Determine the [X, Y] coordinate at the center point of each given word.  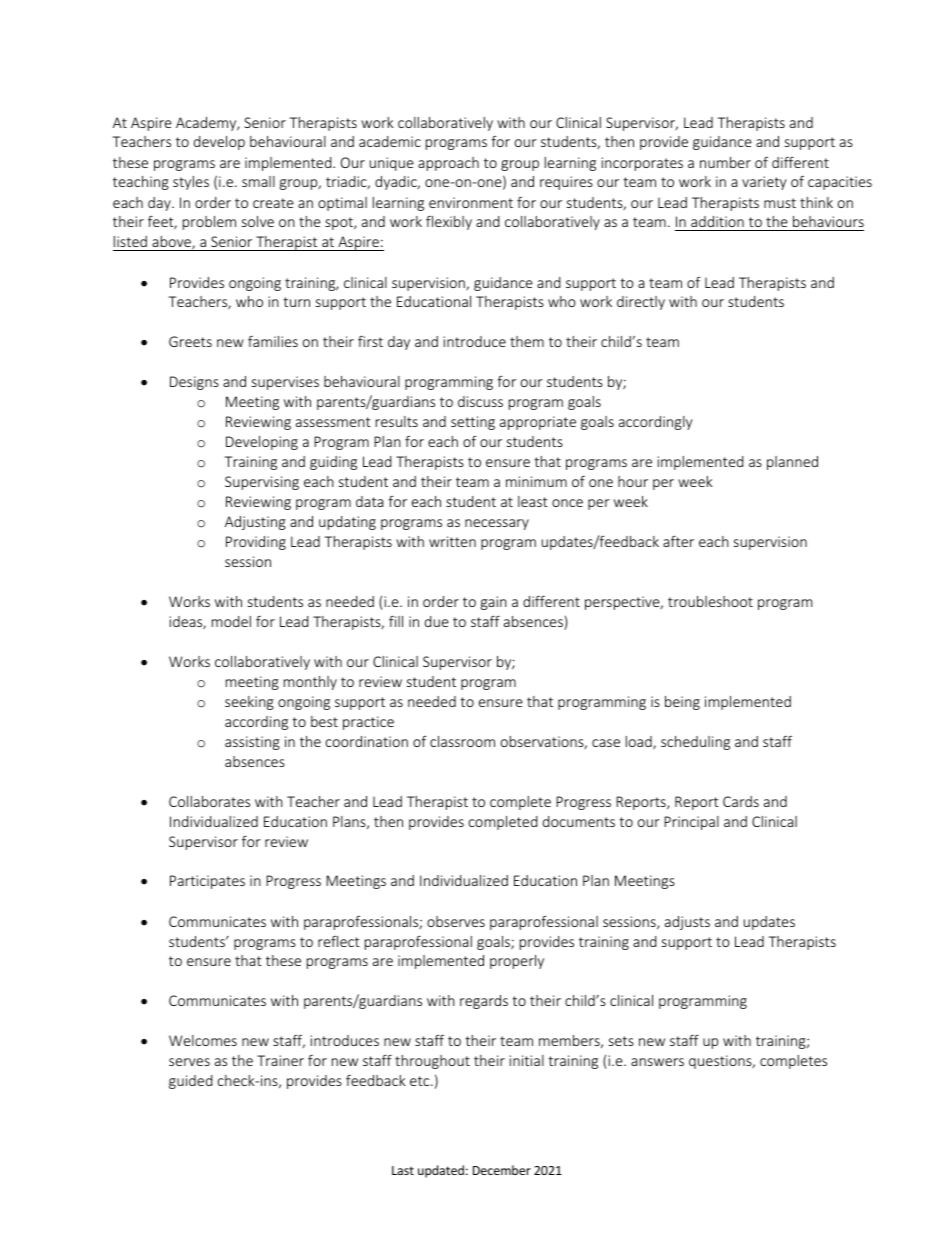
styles [191, 183]
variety [764, 183]
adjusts [687, 923]
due [437, 621]
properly [517, 962]
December [502, 1170]
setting [473, 423]
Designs [194, 383]
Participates [207, 882]
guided [191, 1082]
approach [448, 164]
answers [657, 1062]
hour [633, 481]
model [231, 621]
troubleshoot [710, 601]
